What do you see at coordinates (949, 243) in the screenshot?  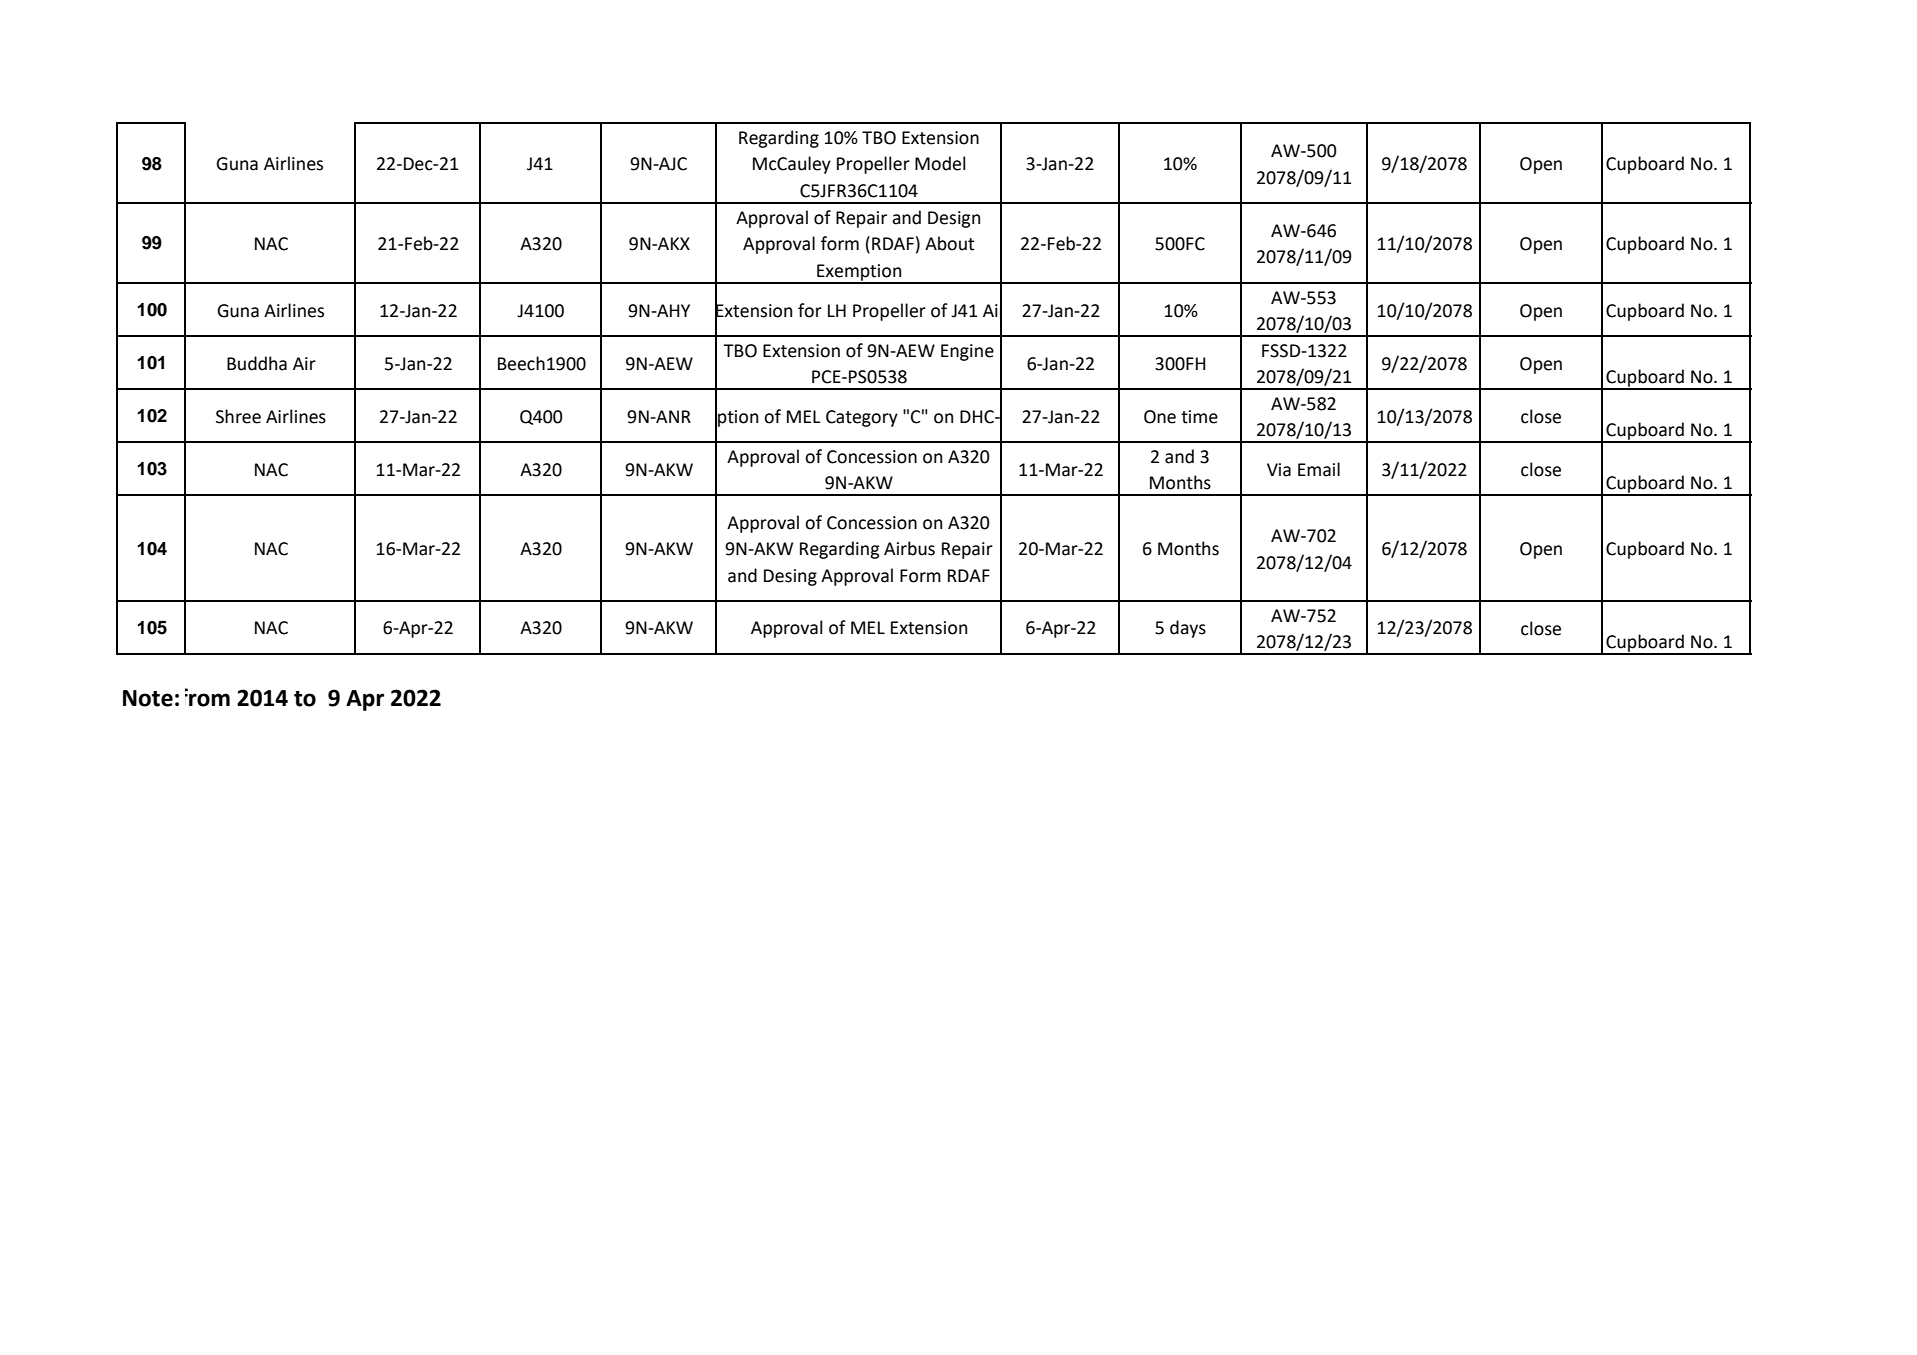 I see `About` at bounding box center [949, 243].
